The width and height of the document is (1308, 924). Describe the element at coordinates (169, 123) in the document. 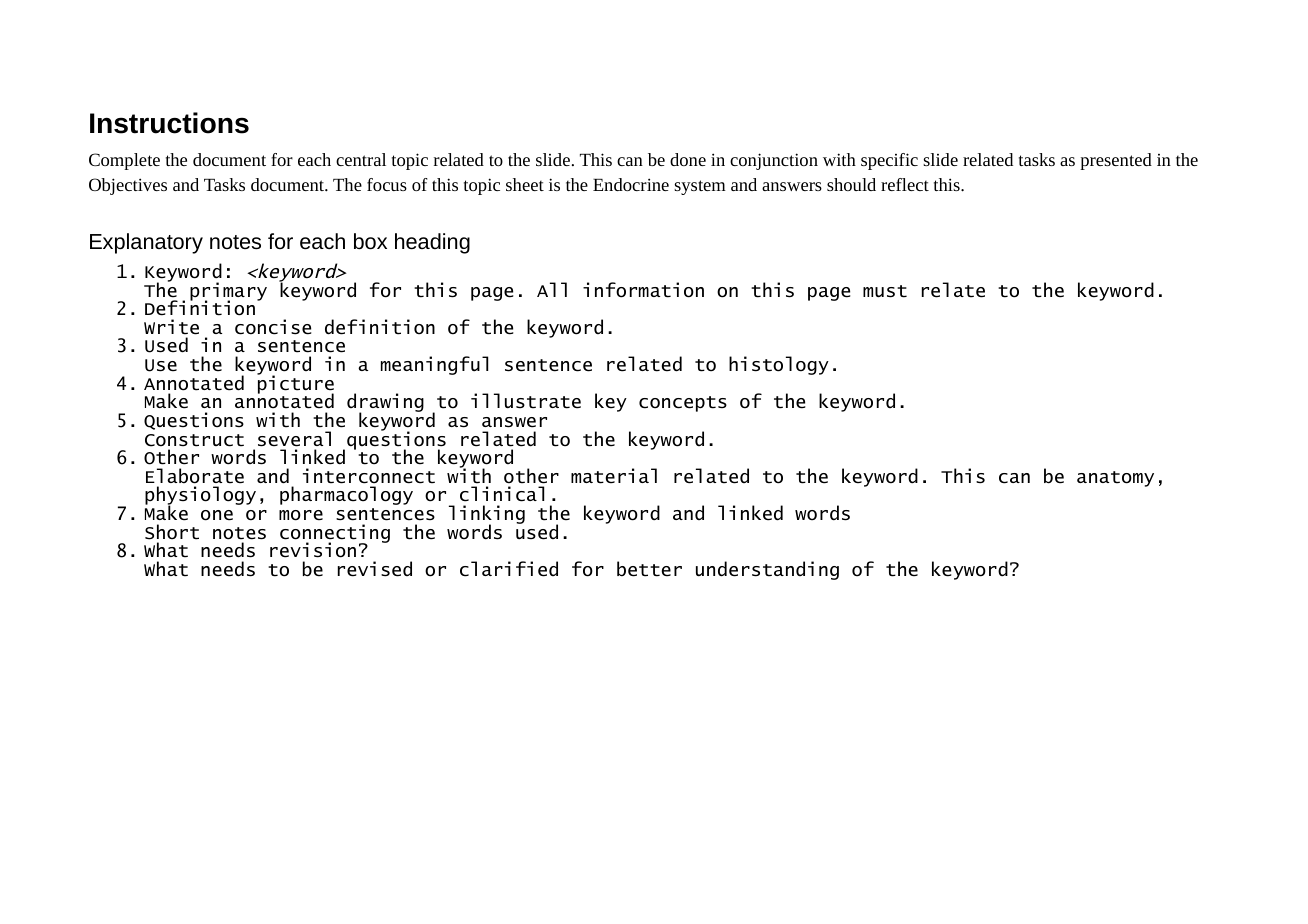

I see `Instructions` at that location.
